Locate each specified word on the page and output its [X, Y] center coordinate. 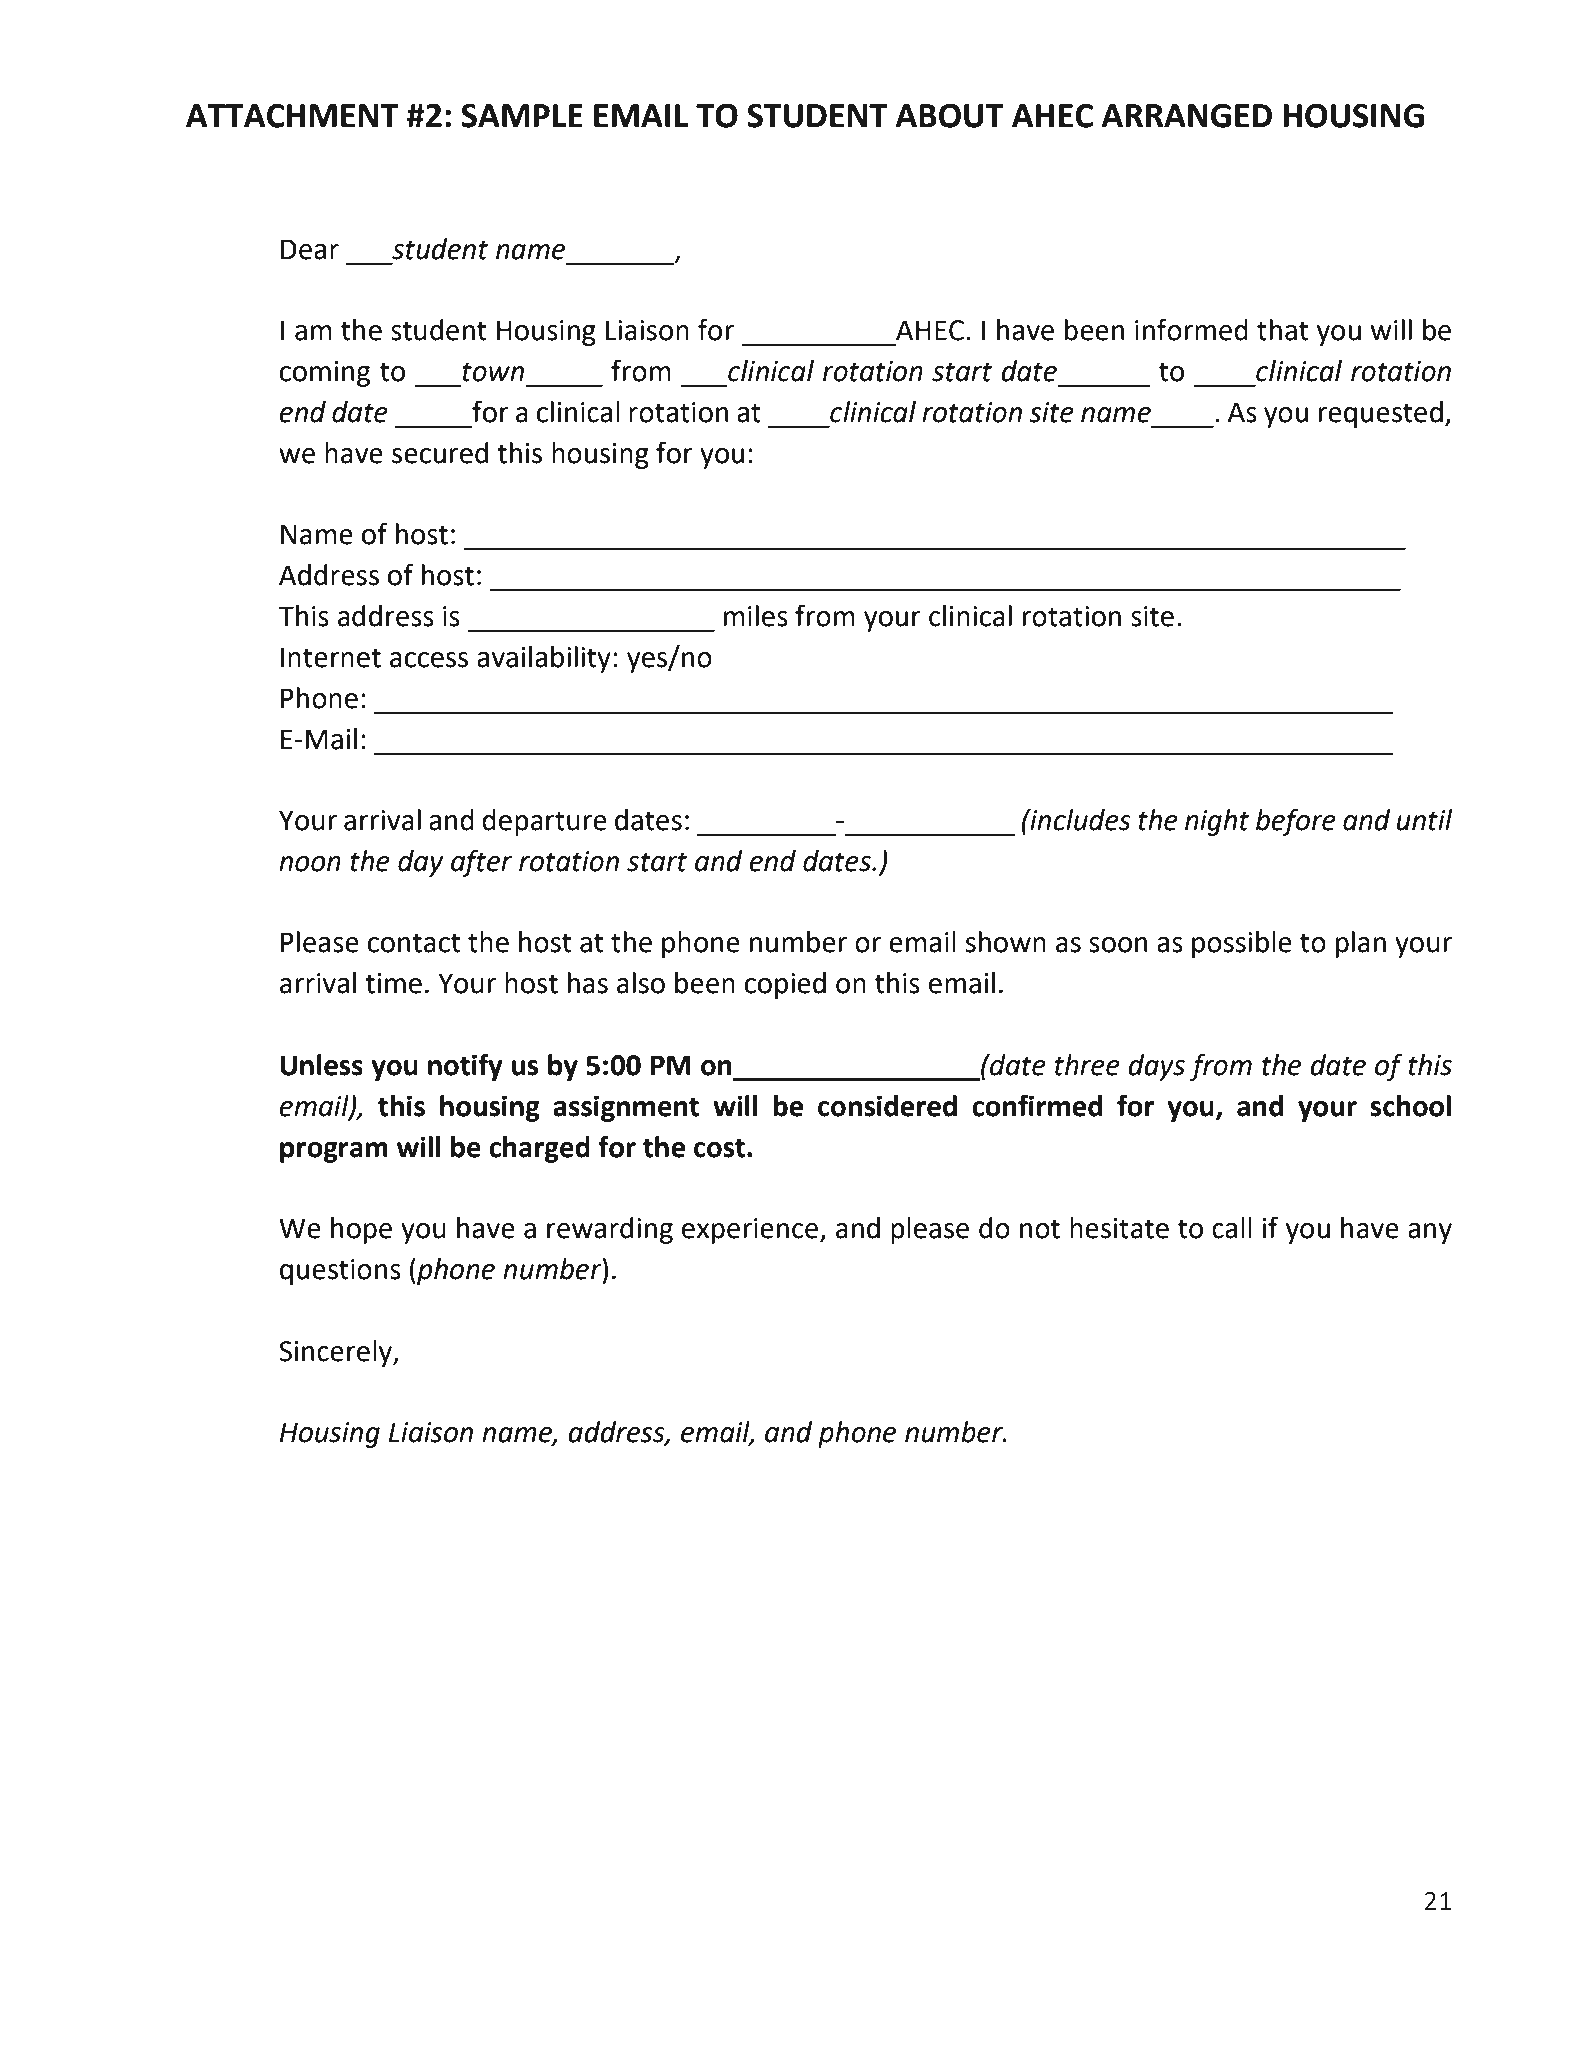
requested [1381, 414]
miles [756, 616]
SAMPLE [522, 115]
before [1296, 822]
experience [751, 1231]
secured [440, 453]
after [481, 863]
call [1232, 1228]
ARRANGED [1186, 115]
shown [1005, 942]
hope [361, 1230]
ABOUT [949, 115]
